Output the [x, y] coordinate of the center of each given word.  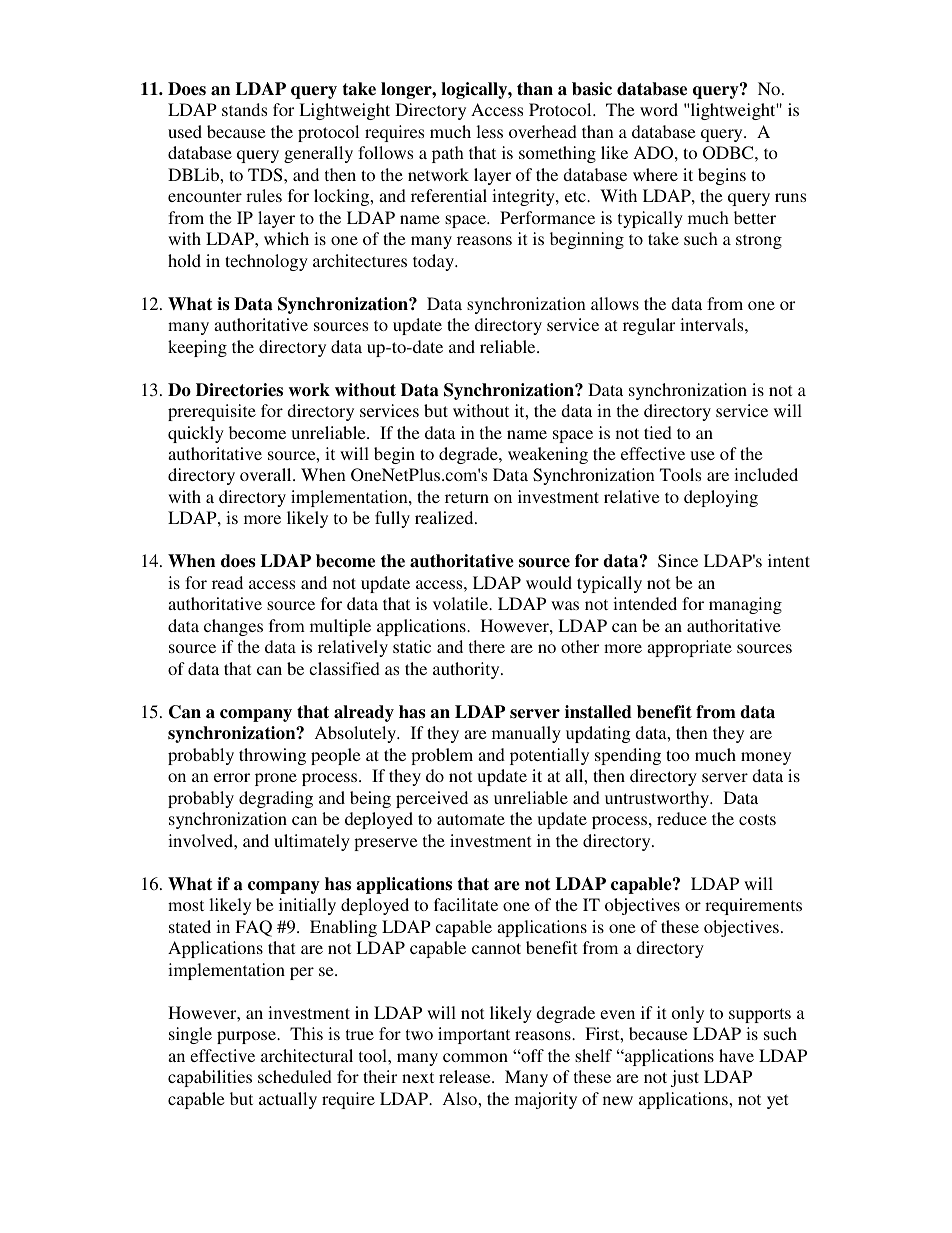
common [475, 1057]
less [489, 131]
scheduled [295, 1076]
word [659, 109]
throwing [272, 756]
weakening [548, 455]
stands [244, 109]
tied [658, 432]
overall [267, 474]
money [766, 758]
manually [526, 734]
